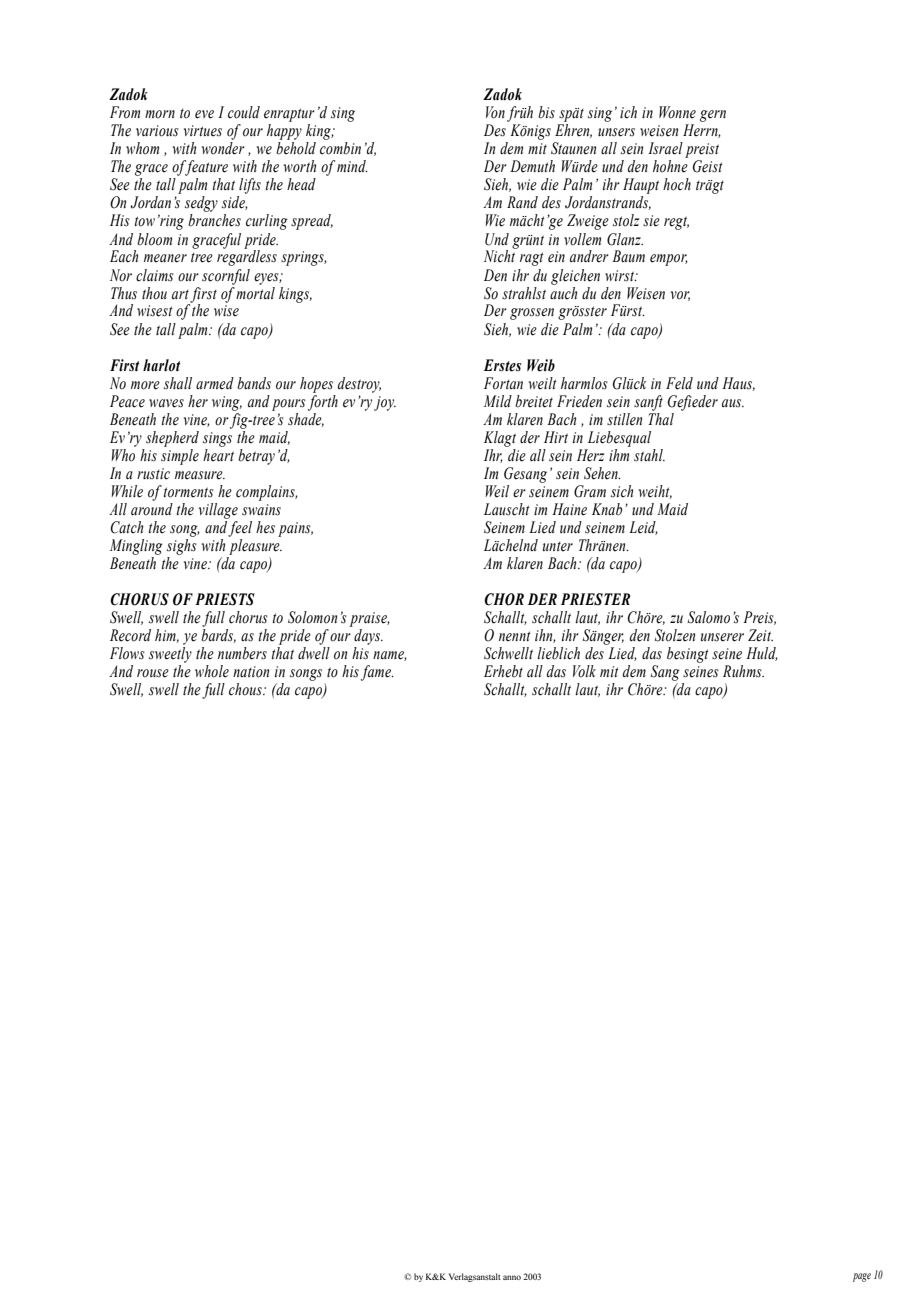  I want to click on PRIESTS, so click(225, 599).
